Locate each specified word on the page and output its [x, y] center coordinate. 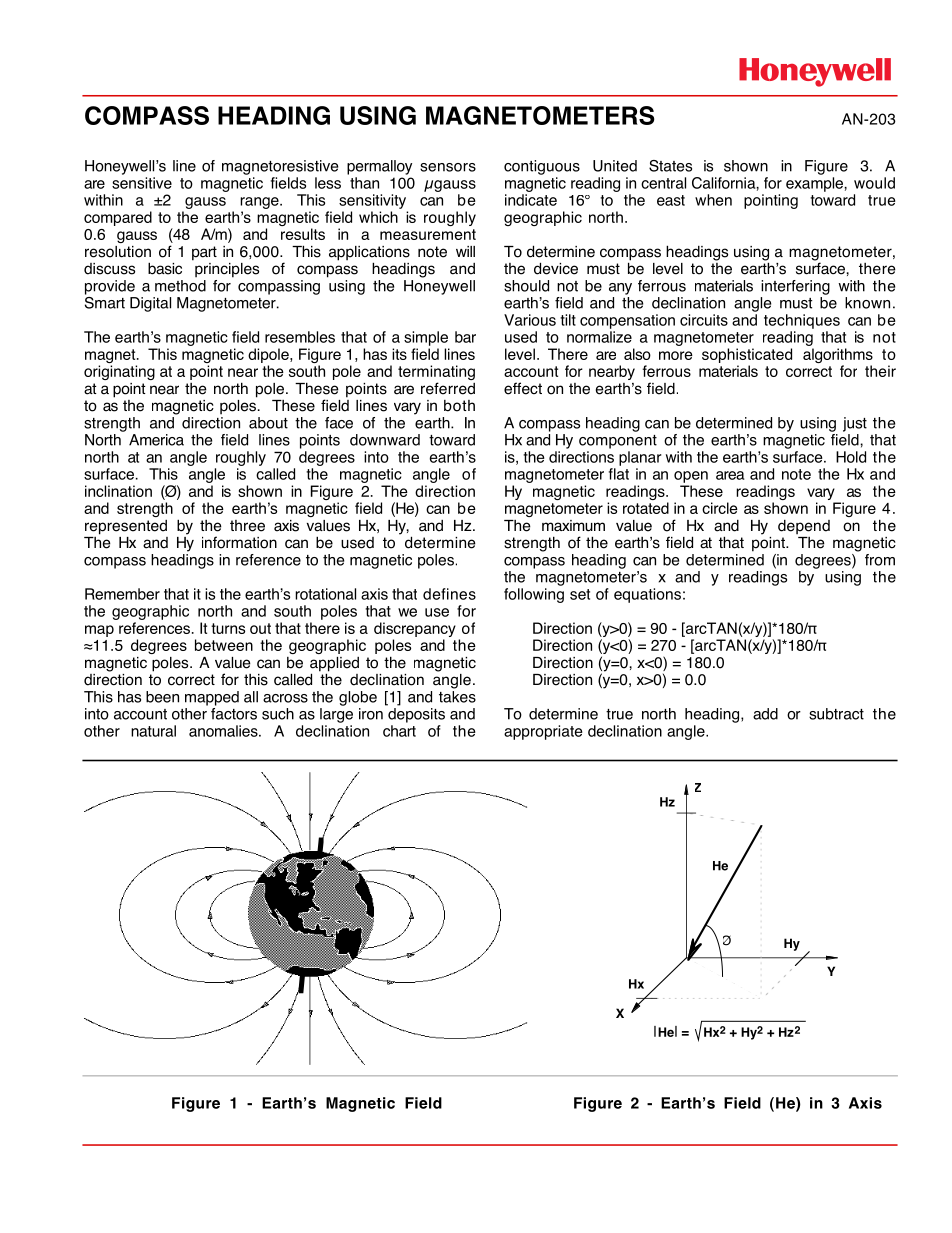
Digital [150, 304]
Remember [122, 594]
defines [449, 594]
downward [385, 440]
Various [530, 320]
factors [234, 712]
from [880, 560]
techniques [802, 321]
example [815, 184]
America [156, 440]
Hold [851, 457]
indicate [531, 200]
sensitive [142, 183]
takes [457, 695]
